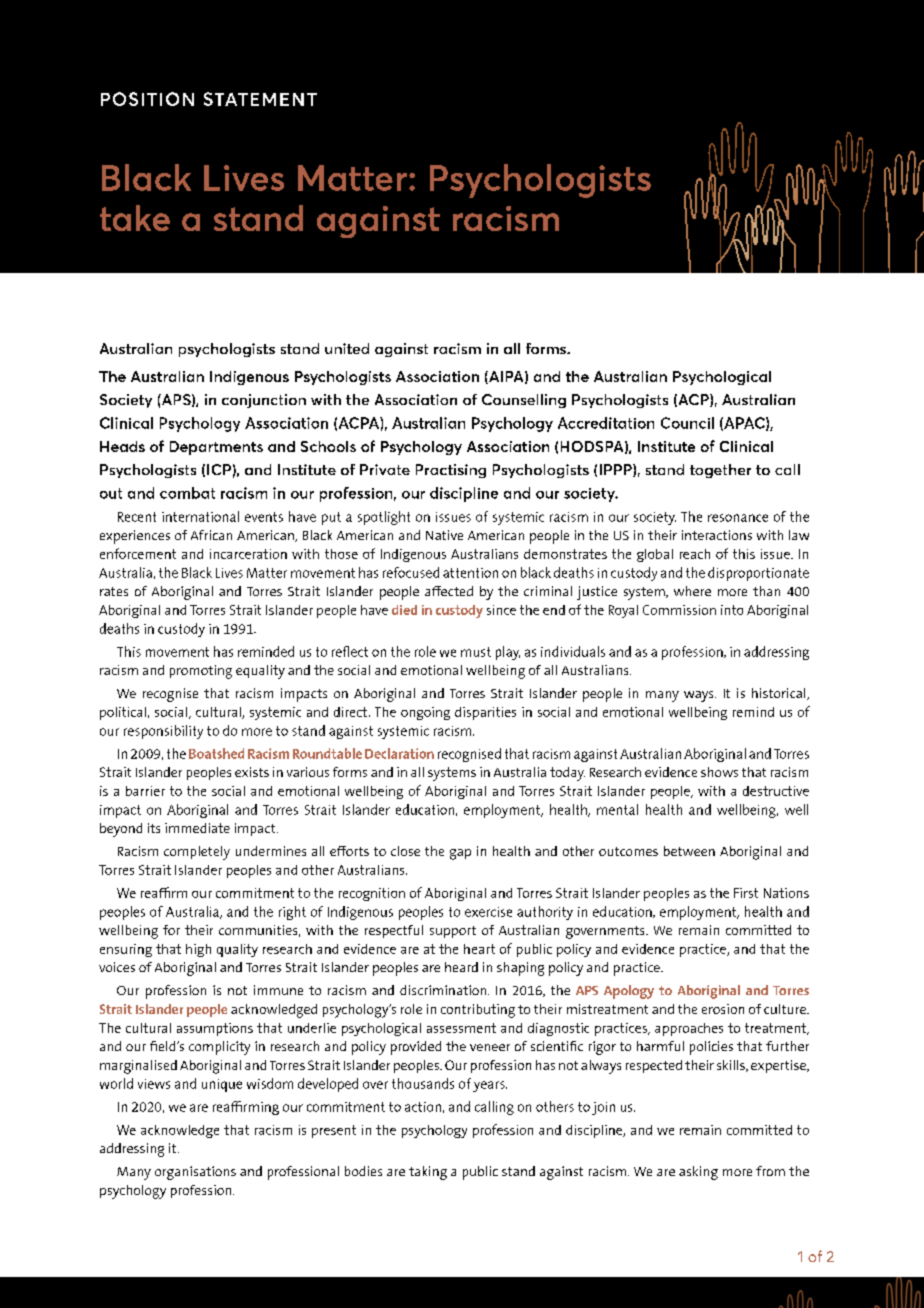 This screenshot has height=1308, width=924. What do you see at coordinates (476, 652) in the screenshot?
I see `must` at bounding box center [476, 652].
